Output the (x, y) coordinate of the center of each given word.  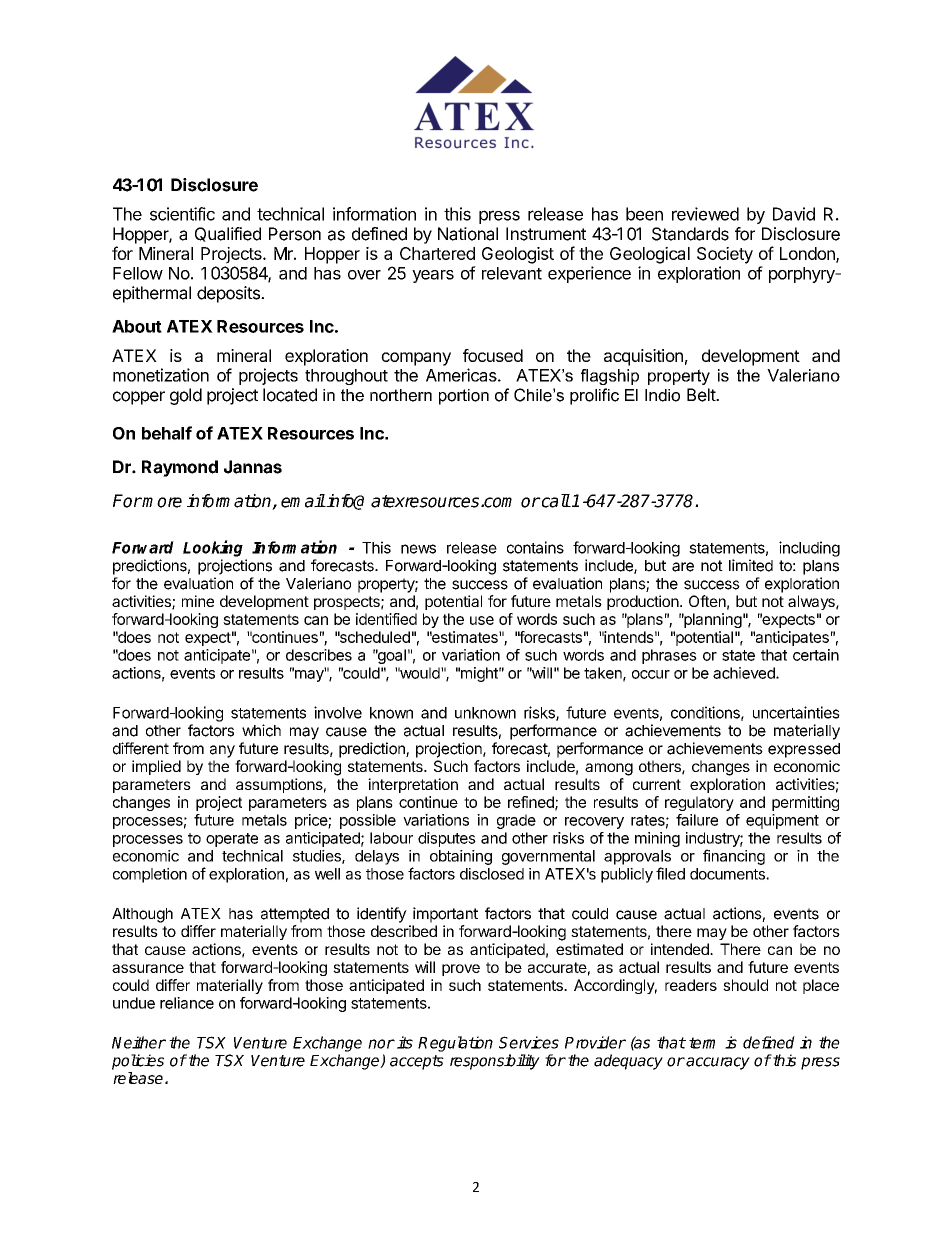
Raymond (180, 468)
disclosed (492, 874)
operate (232, 840)
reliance (187, 1003)
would (420, 673)
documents (728, 874)
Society (725, 255)
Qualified (228, 234)
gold (186, 396)
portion (464, 397)
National (468, 234)
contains (535, 547)
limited (751, 565)
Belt (702, 395)
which (261, 730)
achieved (745, 673)
